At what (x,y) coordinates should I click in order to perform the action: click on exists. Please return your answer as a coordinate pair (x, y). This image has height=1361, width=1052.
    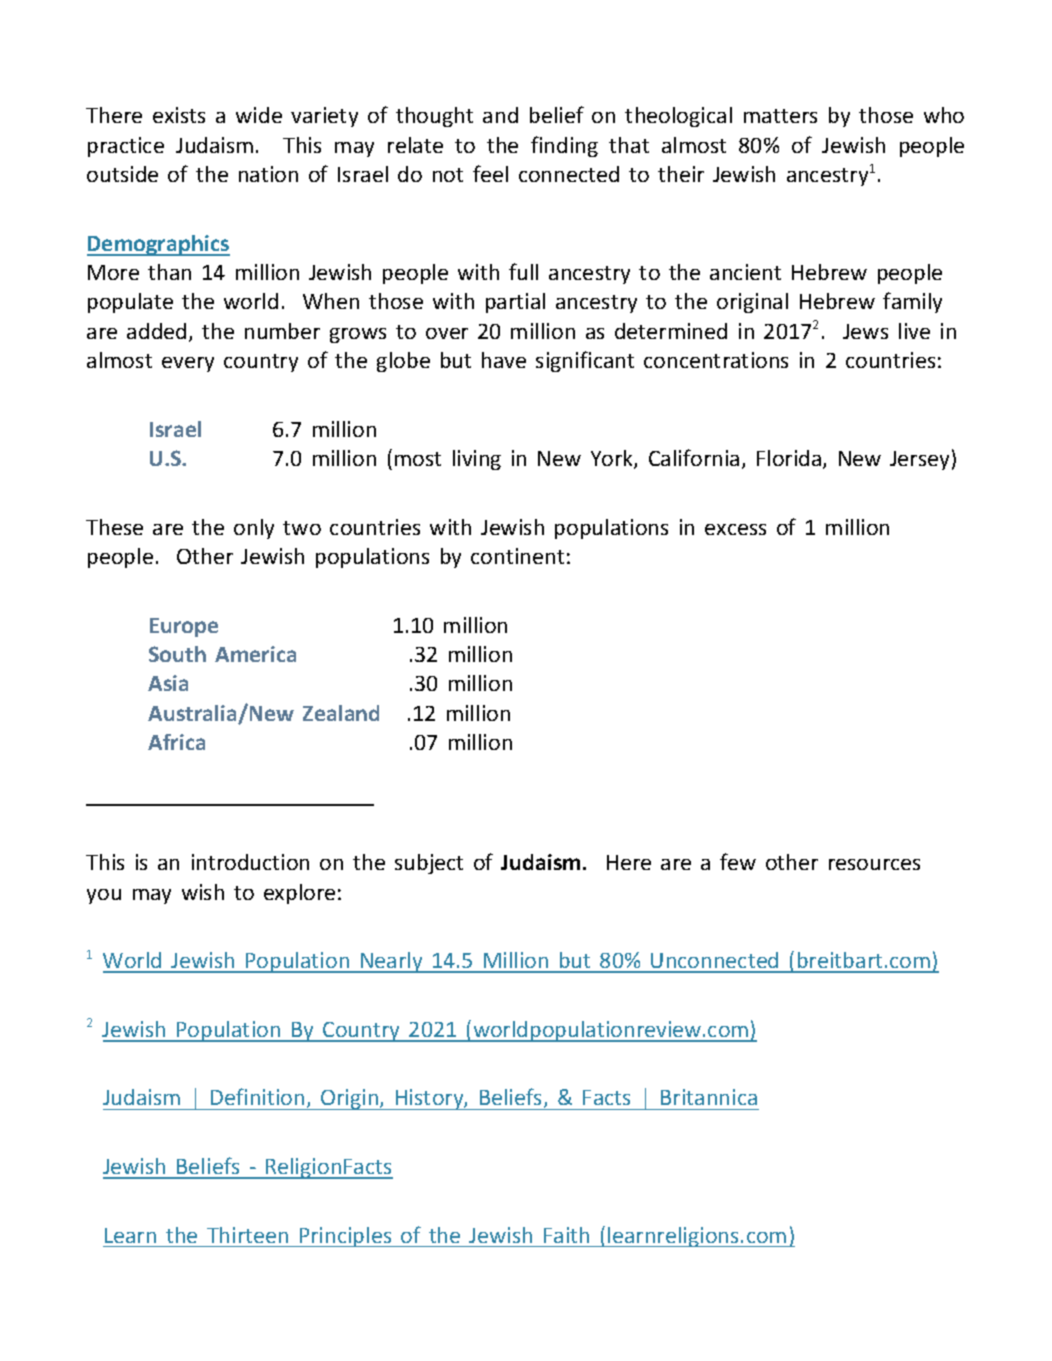
    Looking at the image, I should click on (179, 115).
